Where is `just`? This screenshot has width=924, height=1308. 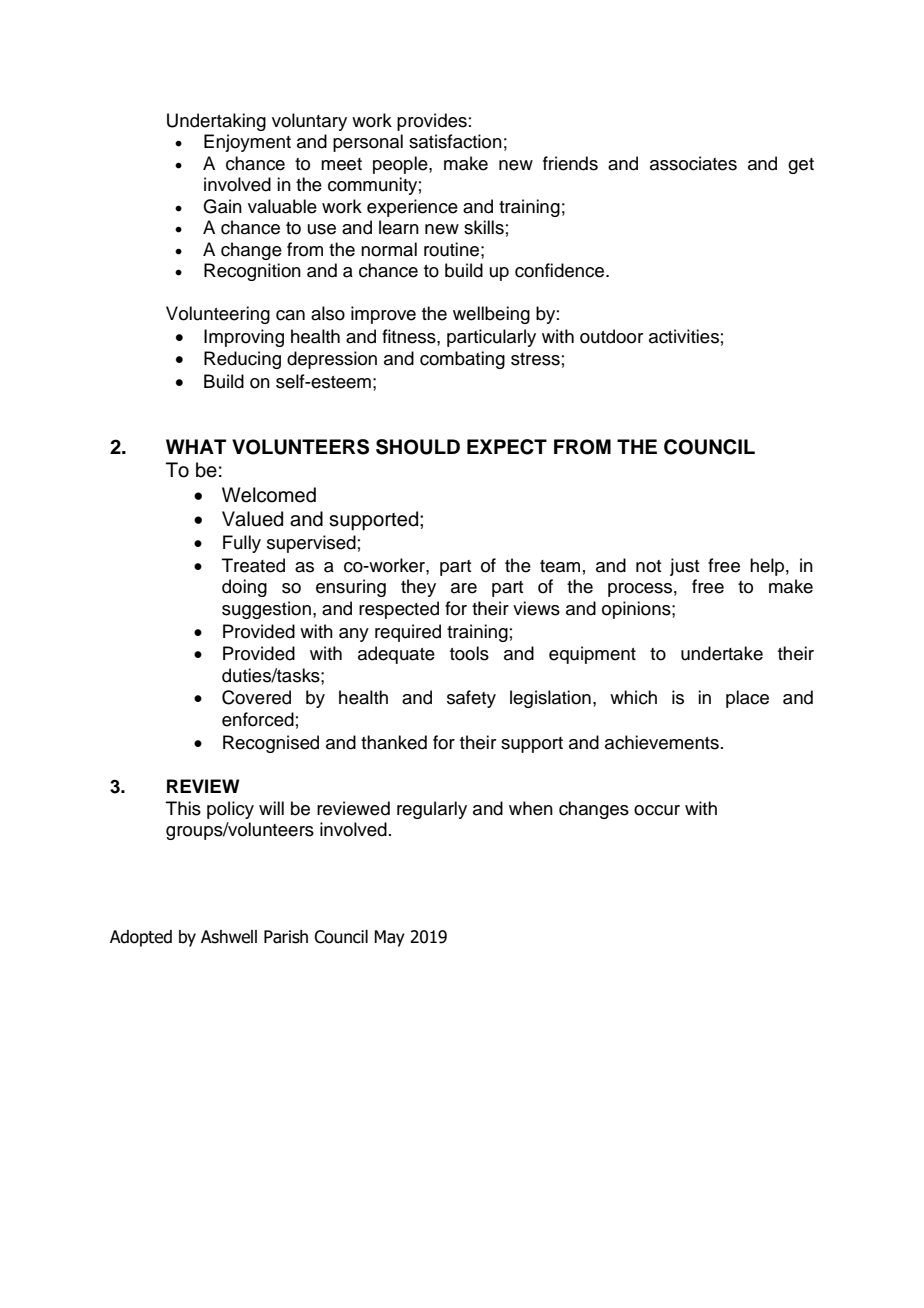
just is located at coordinates (684, 567).
